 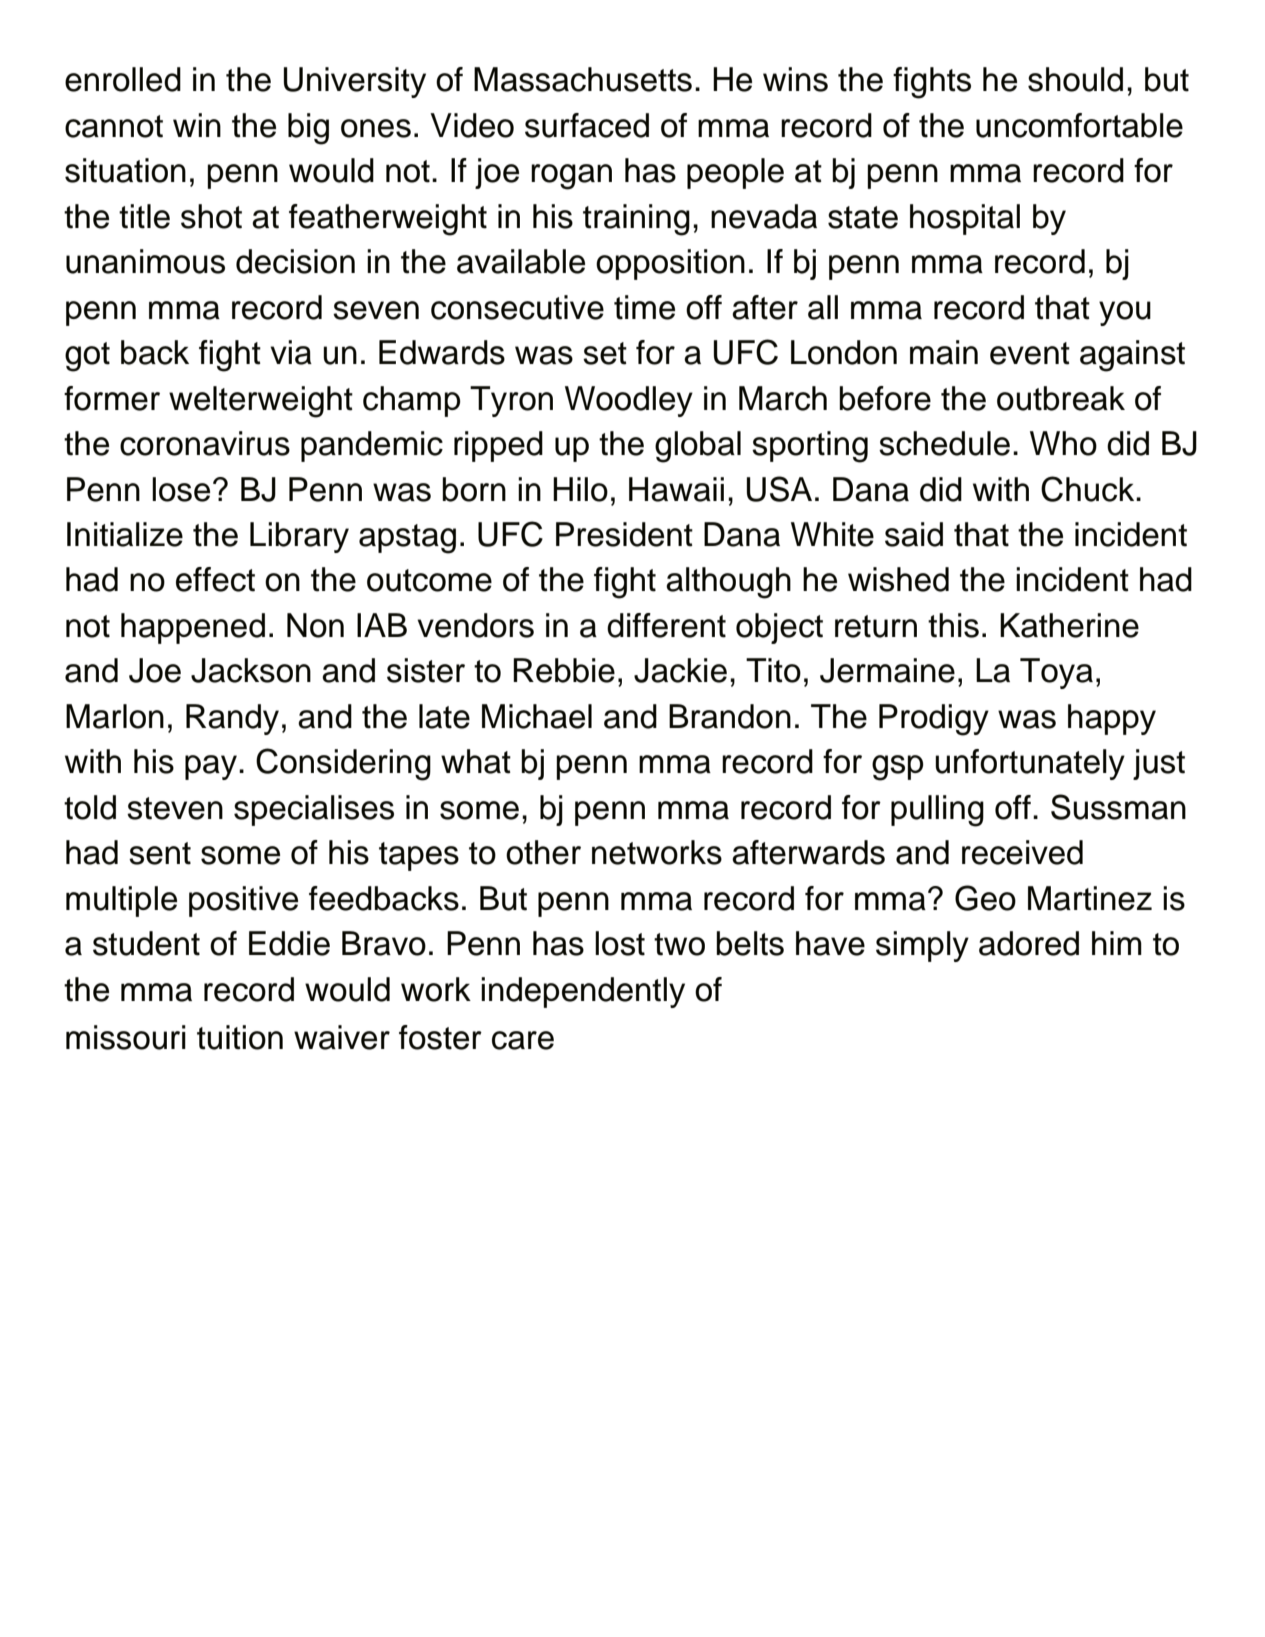 What do you see at coordinates (232, 719) in the image?
I see `Randy` at bounding box center [232, 719].
